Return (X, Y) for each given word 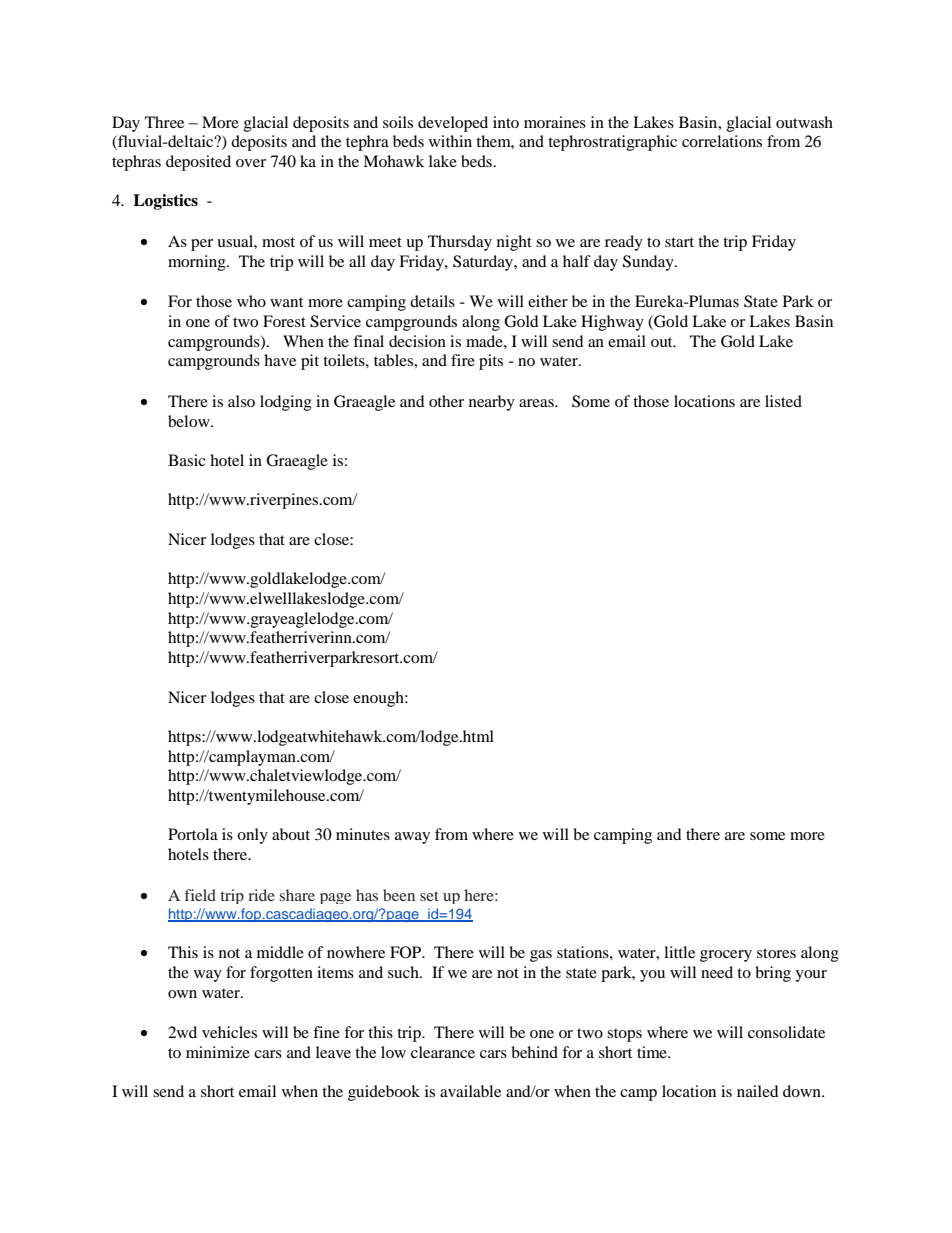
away (412, 838)
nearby (492, 403)
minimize (218, 1052)
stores (776, 953)
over (251, 163)
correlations (722, 141)
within (450, 141)
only (252, 836)
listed (783, 401)
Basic (187, 460)
